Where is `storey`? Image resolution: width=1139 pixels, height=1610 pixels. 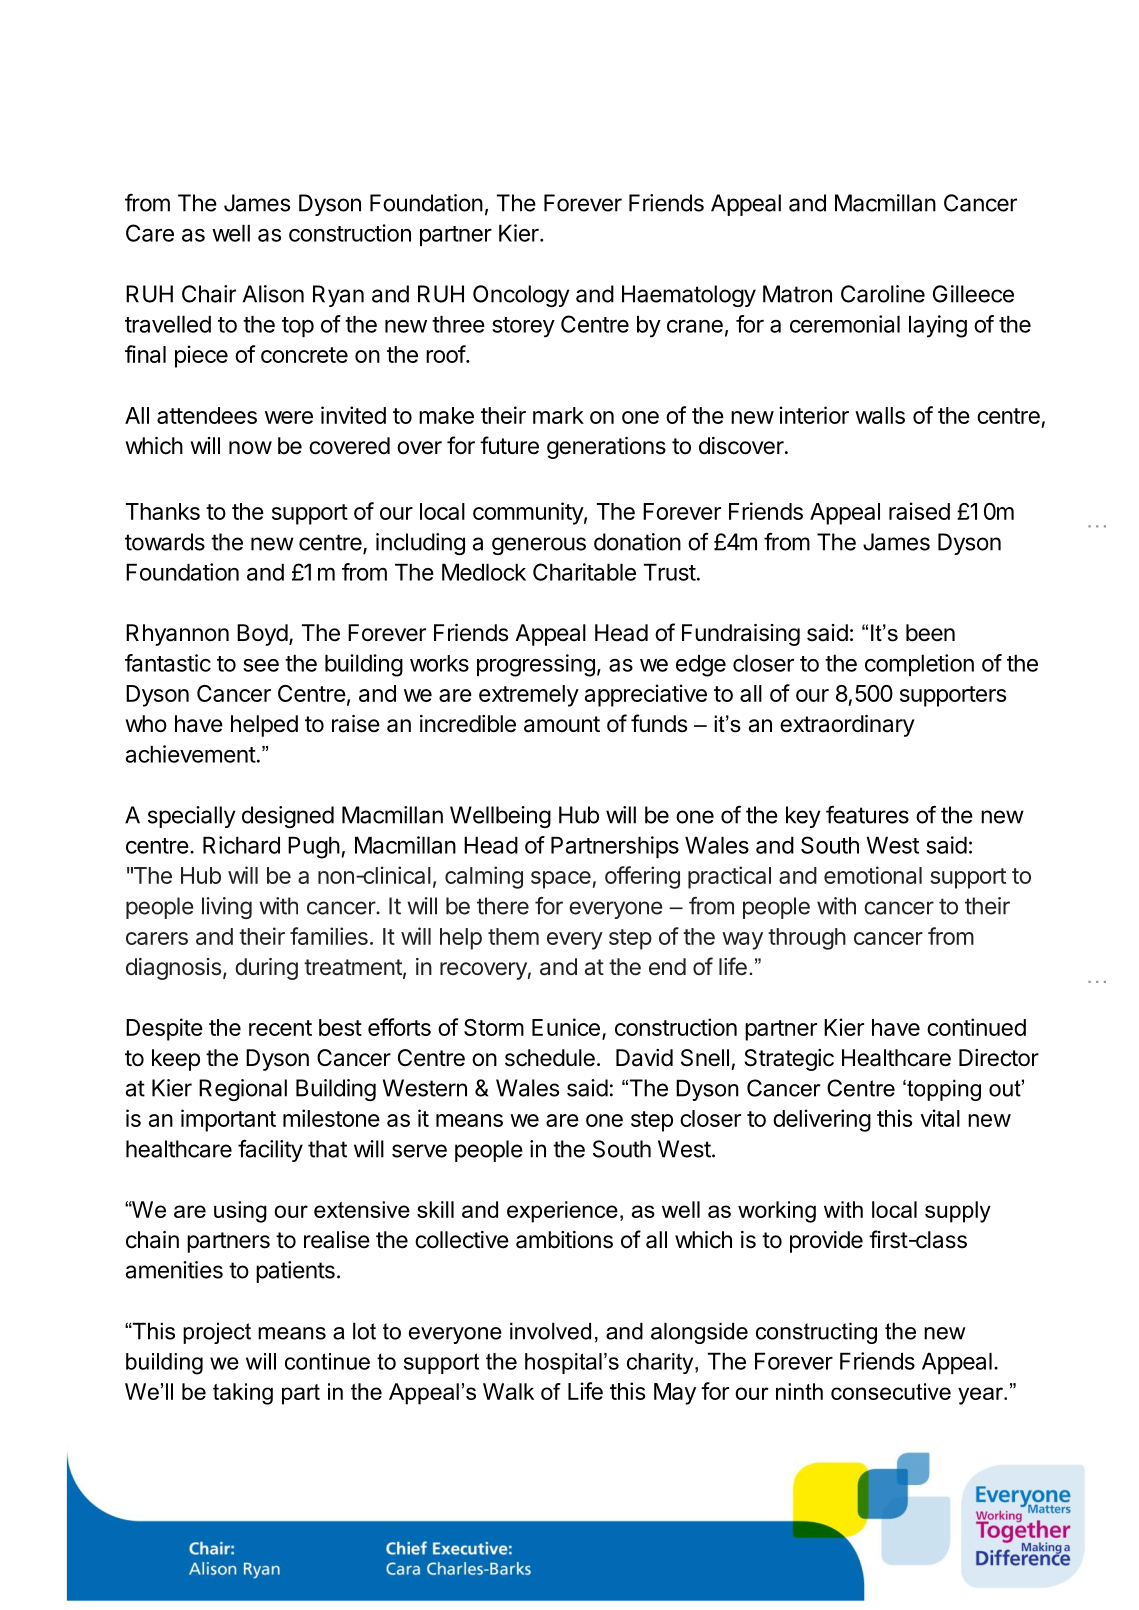
storey is located at coordinates (523, 327).
